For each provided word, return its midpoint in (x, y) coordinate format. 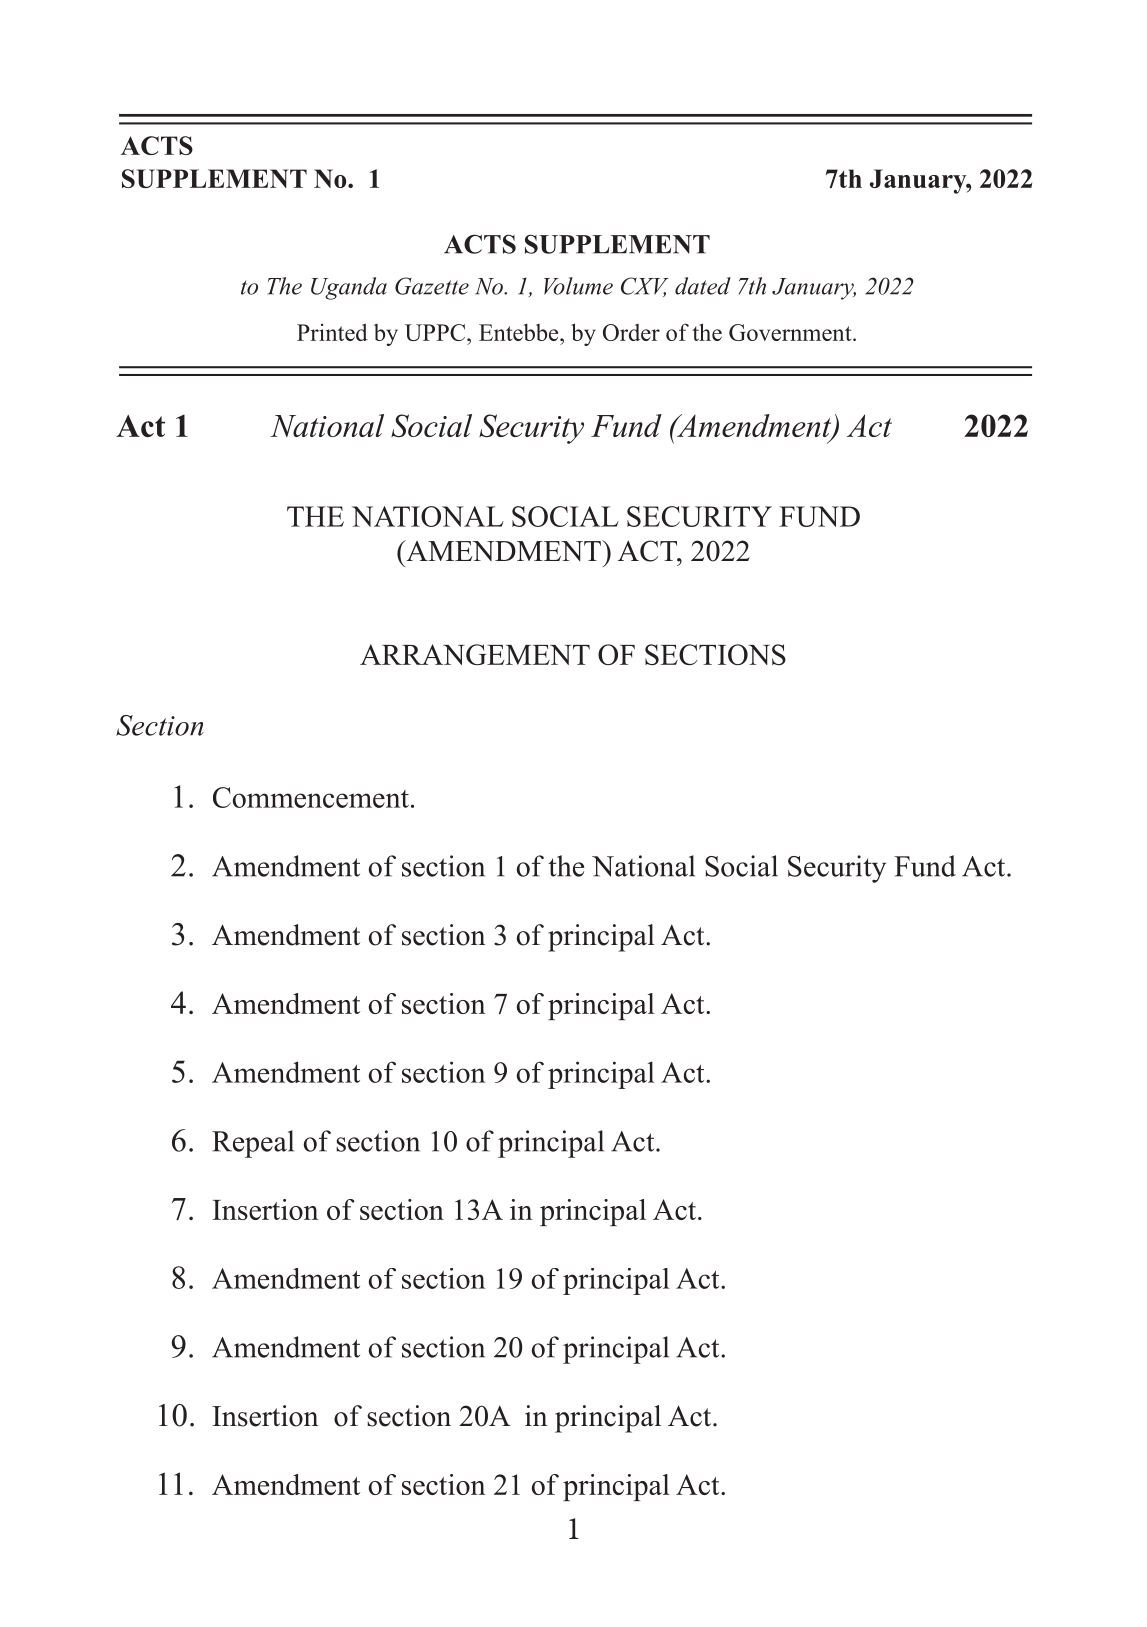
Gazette (432, 286)
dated (703, 286)
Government (791, 332)
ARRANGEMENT (475, 654)
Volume (578, 286)
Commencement (311, 797)
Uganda (349, 288)
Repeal (253, 1144)
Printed (332, 332)
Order (631, 332)
